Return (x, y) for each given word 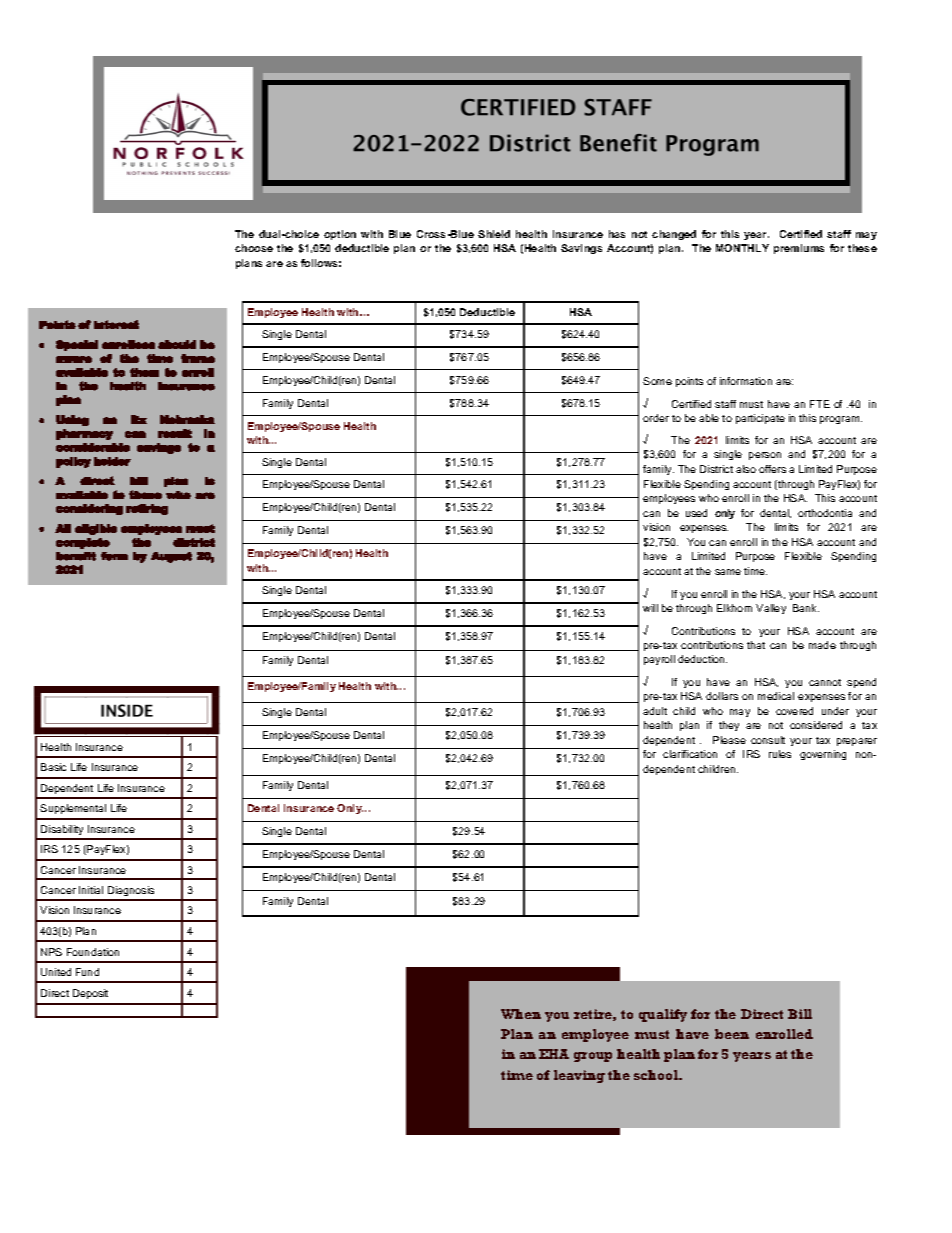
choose (254, 248)
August (171, 557)
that (756, 645)
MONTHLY (742, 248)
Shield (494, 234)
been (732, 1034)
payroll (659, 660)
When (521, 1014)
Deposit (90, 994)
